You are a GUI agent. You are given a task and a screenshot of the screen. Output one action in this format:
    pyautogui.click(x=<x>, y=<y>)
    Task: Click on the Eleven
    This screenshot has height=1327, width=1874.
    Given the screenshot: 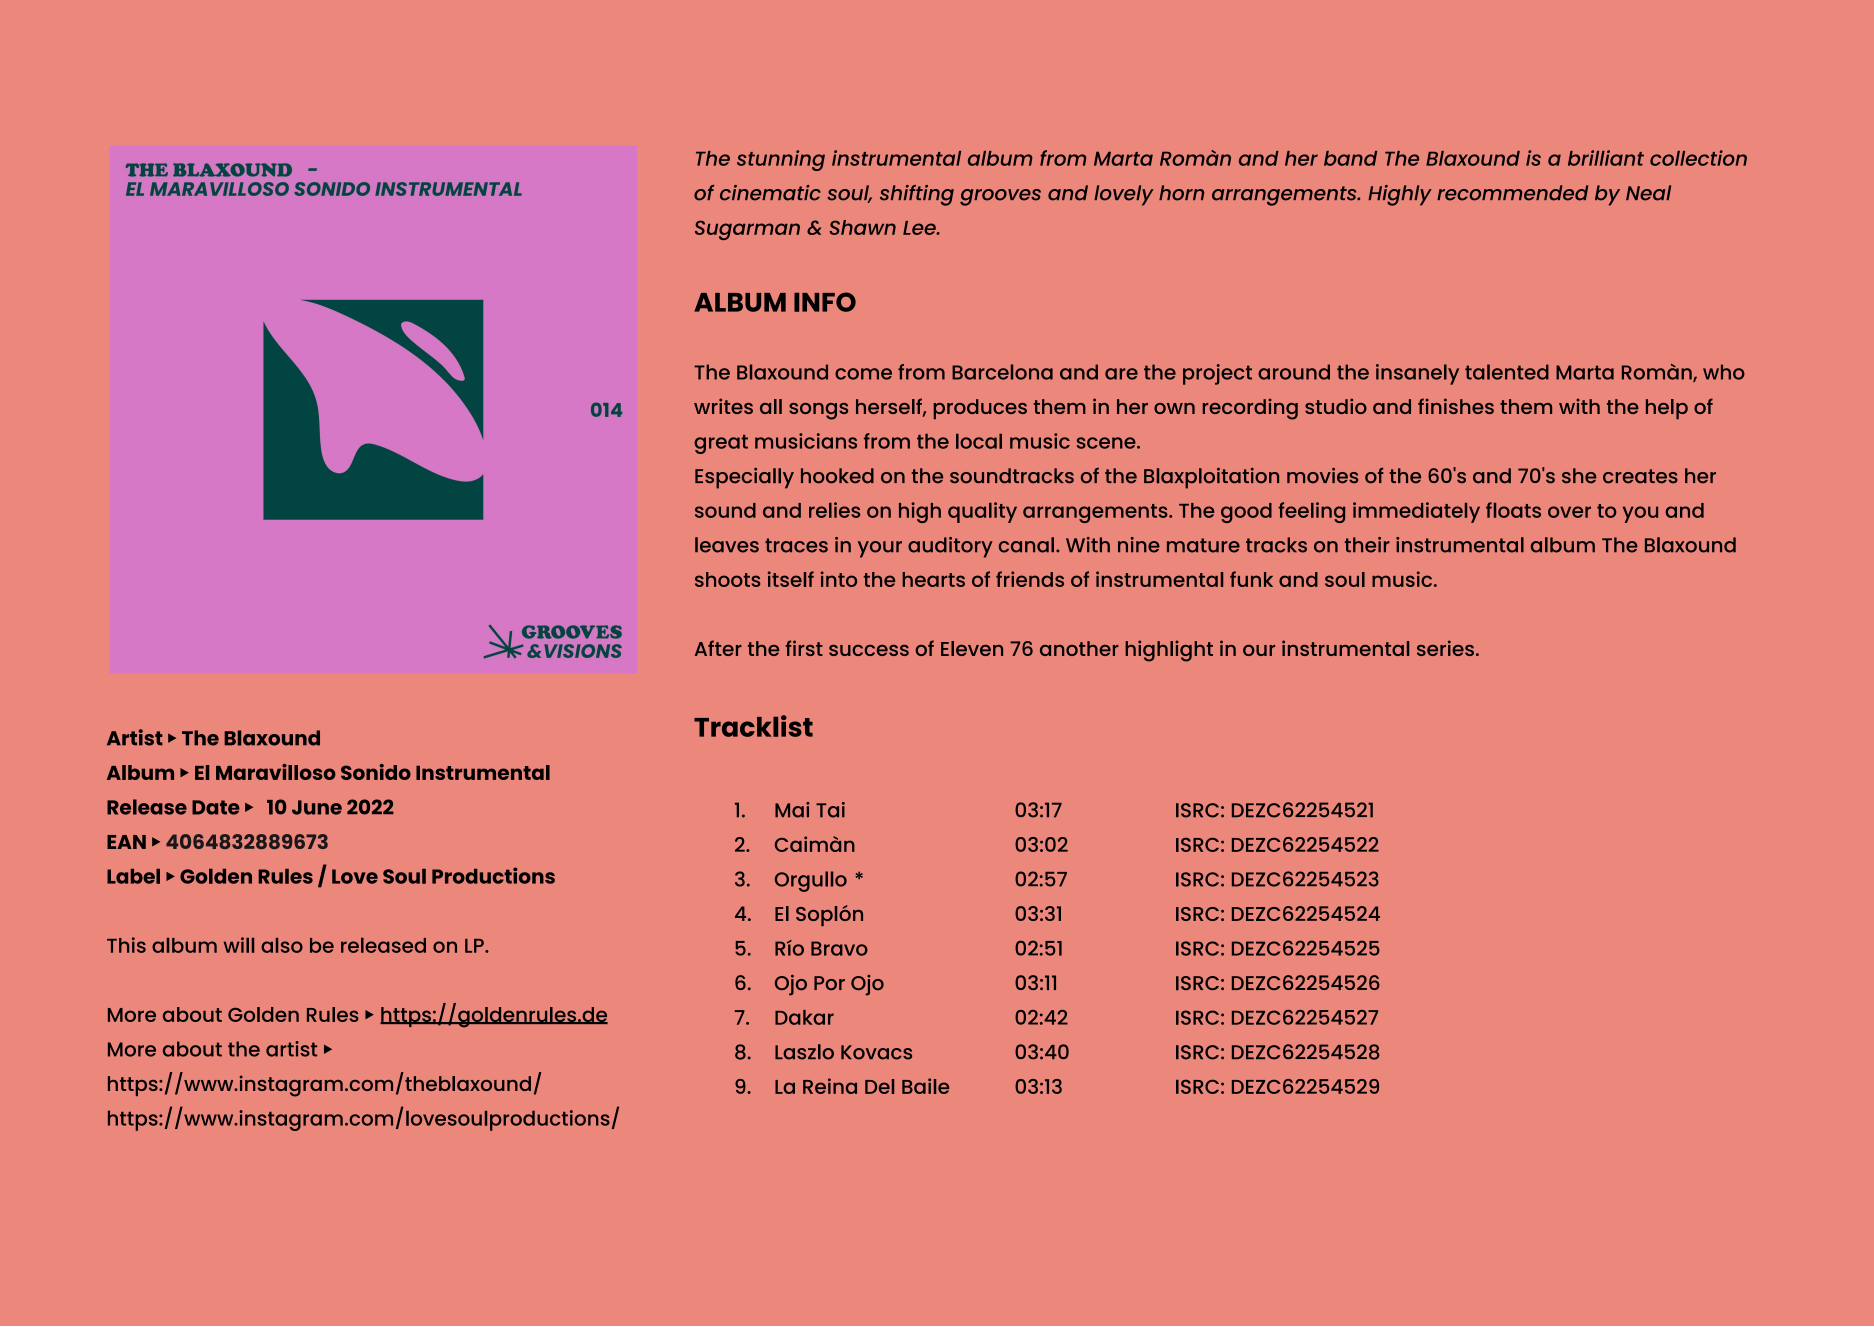 What is the action you would take?
    pyautogui.click(x=972, y=648)
